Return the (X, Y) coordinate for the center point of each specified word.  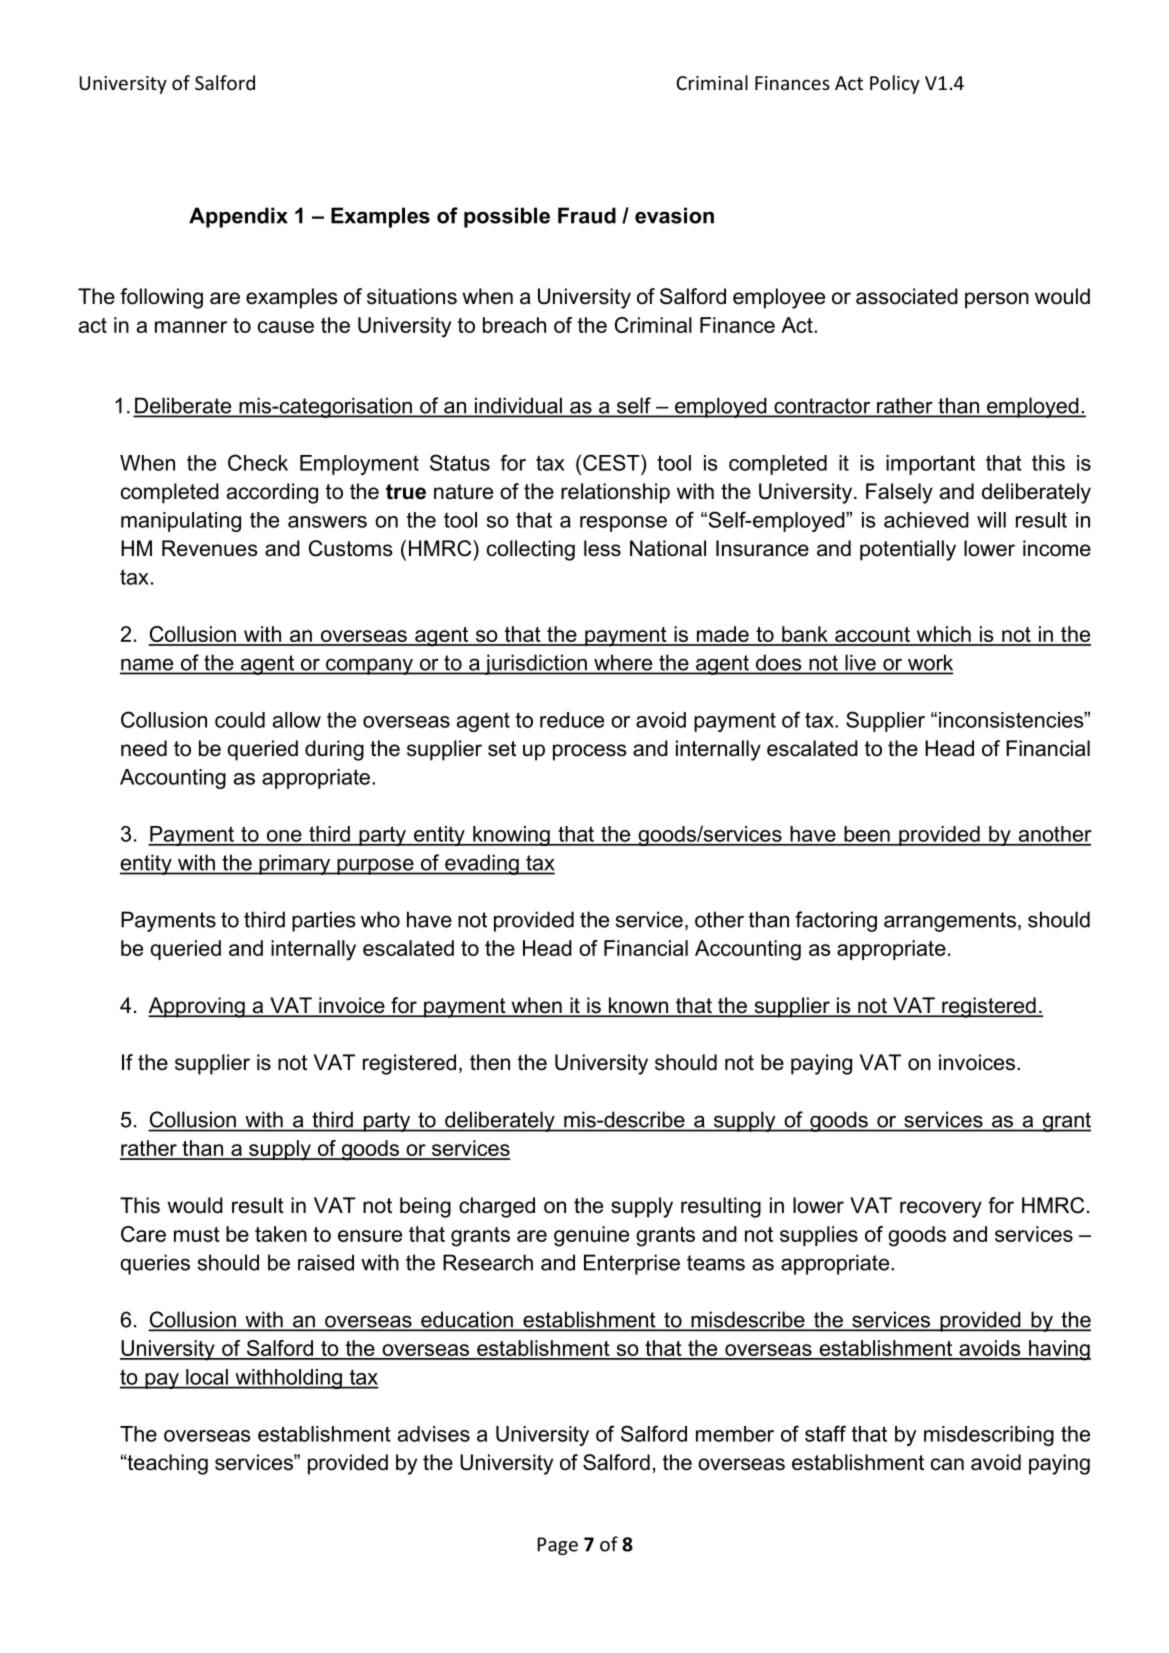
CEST (612, 462)
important (930, 465)
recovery (941, 1209)
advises (434, 1434)
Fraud (587, 215)
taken (281, 1234)
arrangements (950, 922)
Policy (895, 84)
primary (295, 864)
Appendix (238, 217)
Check (258, 462)
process (590, 752)
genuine (591, 1236)
